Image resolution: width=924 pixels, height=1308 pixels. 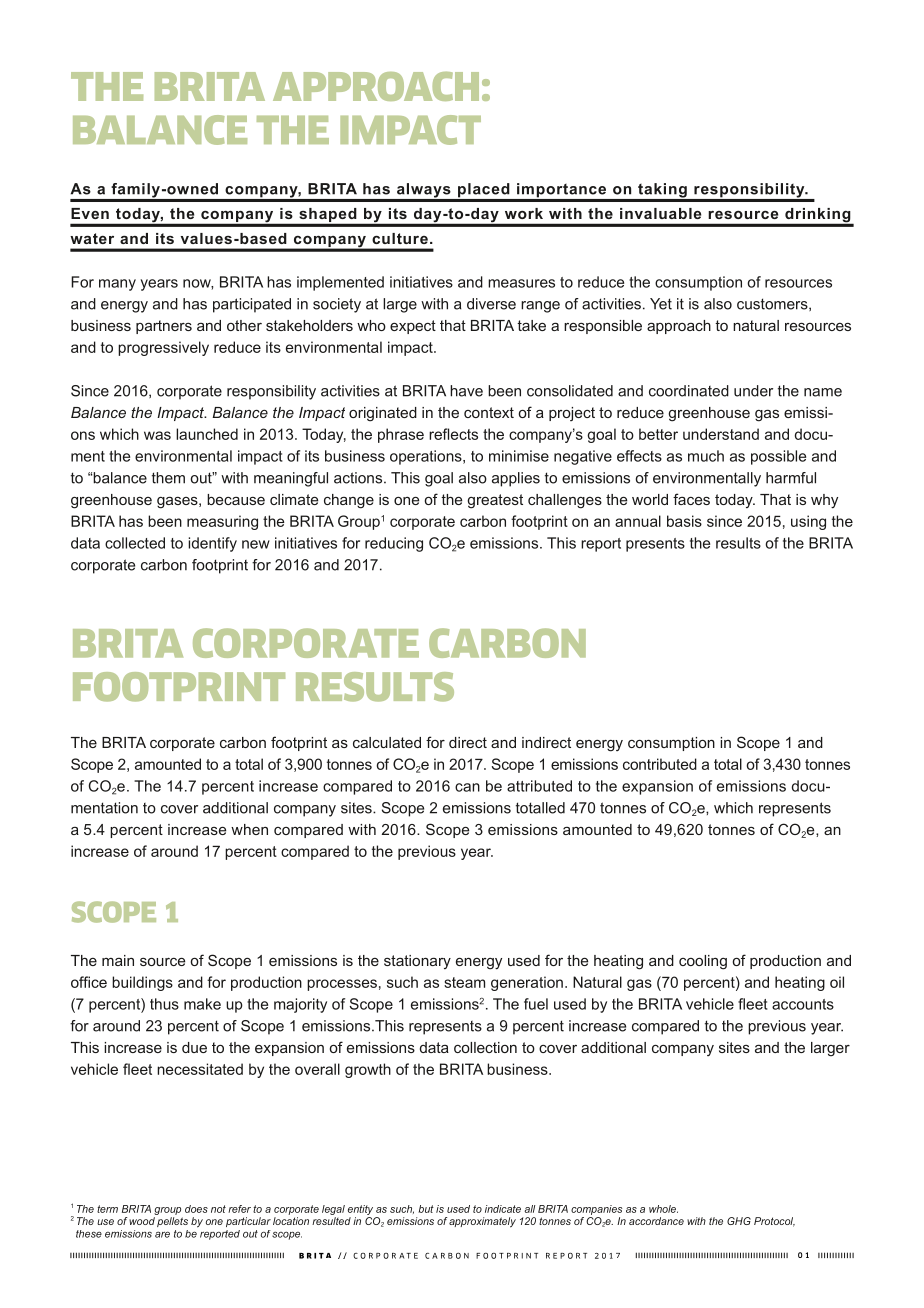 What do you see at coordinates (196, 1209) in the screenshot?
I see `does` at bounding box center [196, 1209].
